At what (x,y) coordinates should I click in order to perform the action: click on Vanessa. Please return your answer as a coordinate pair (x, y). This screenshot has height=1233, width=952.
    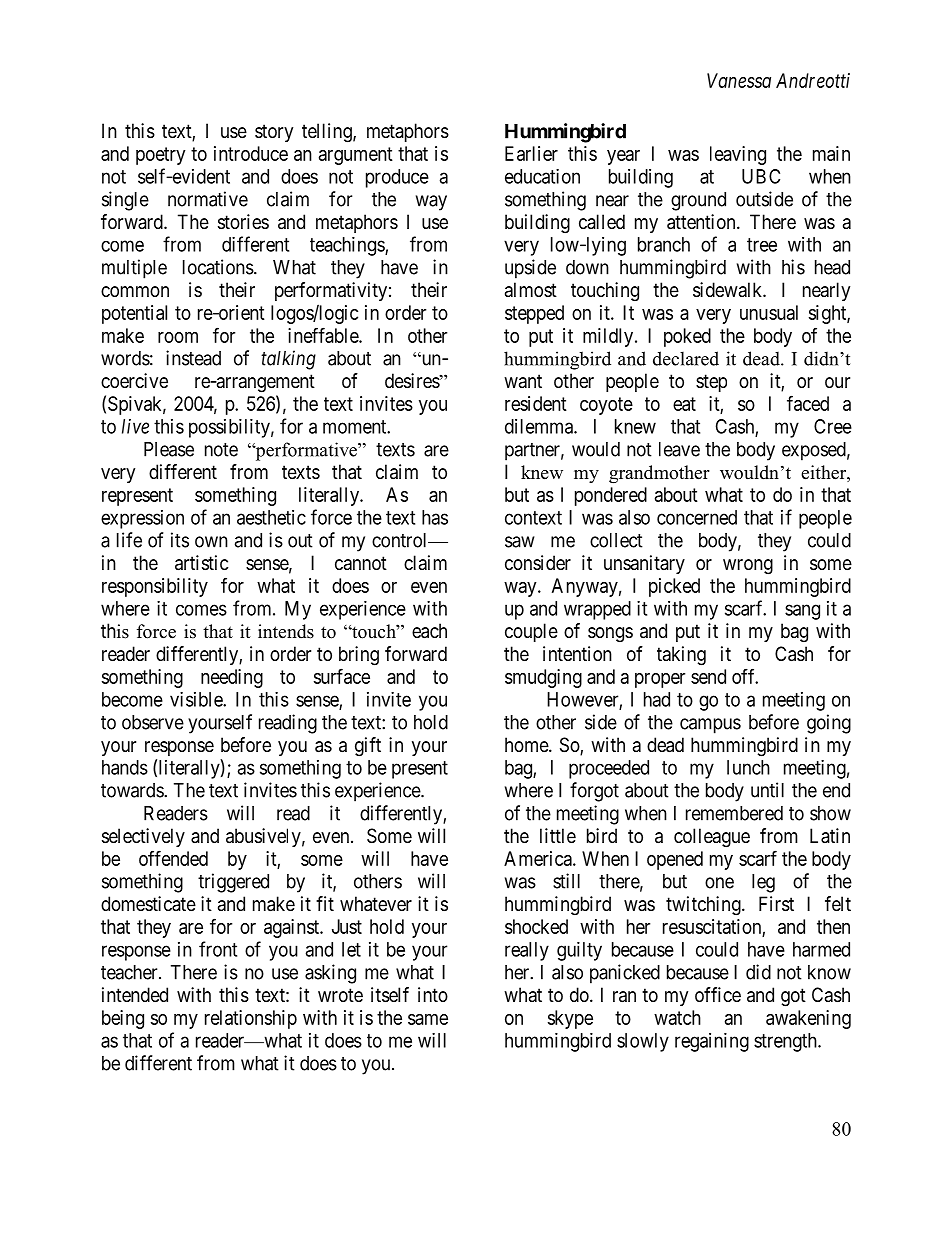
    Looking at the image, I should click on (739, 80).
